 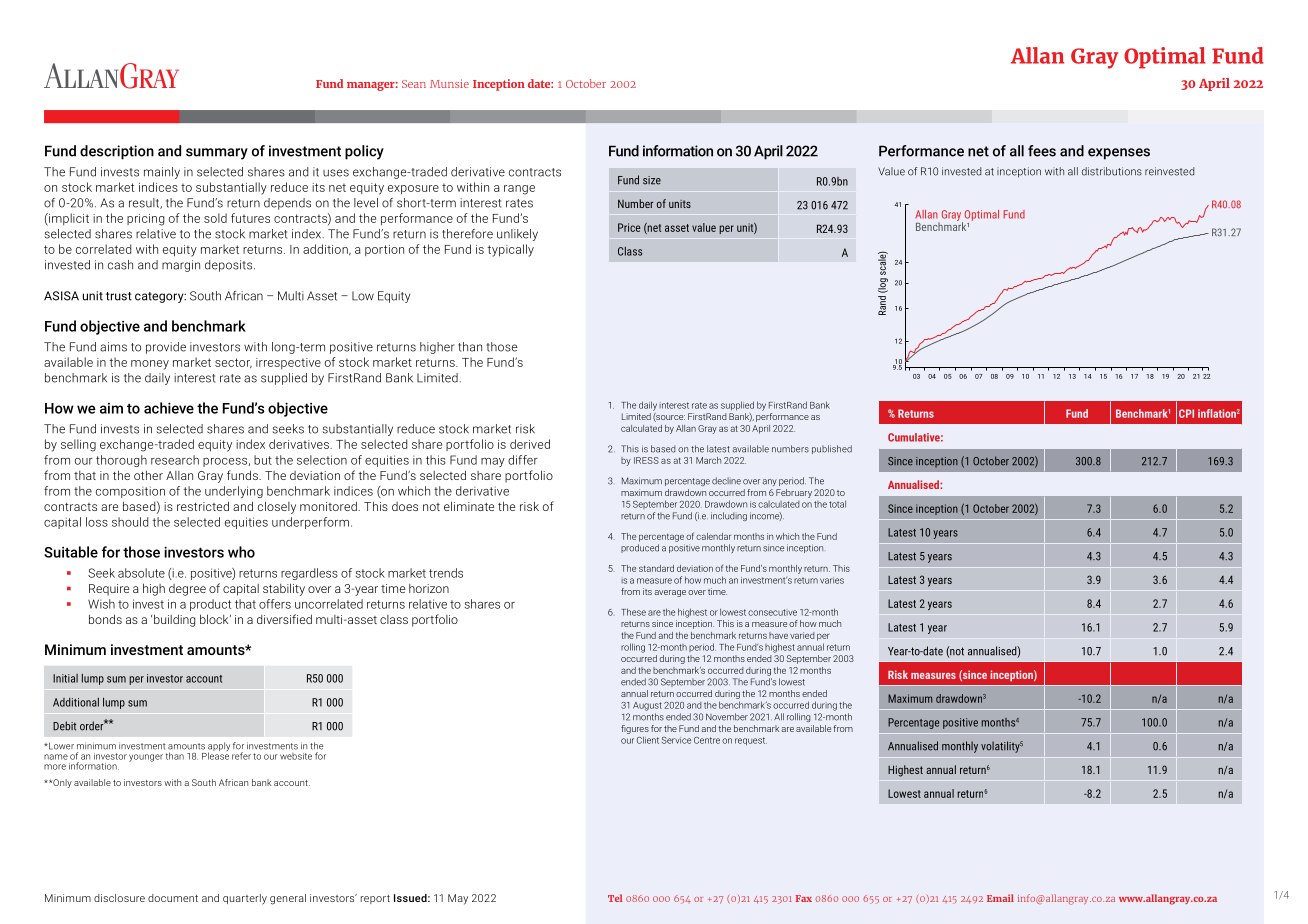 I want to click on Tel, so click(x=615, y=898).
